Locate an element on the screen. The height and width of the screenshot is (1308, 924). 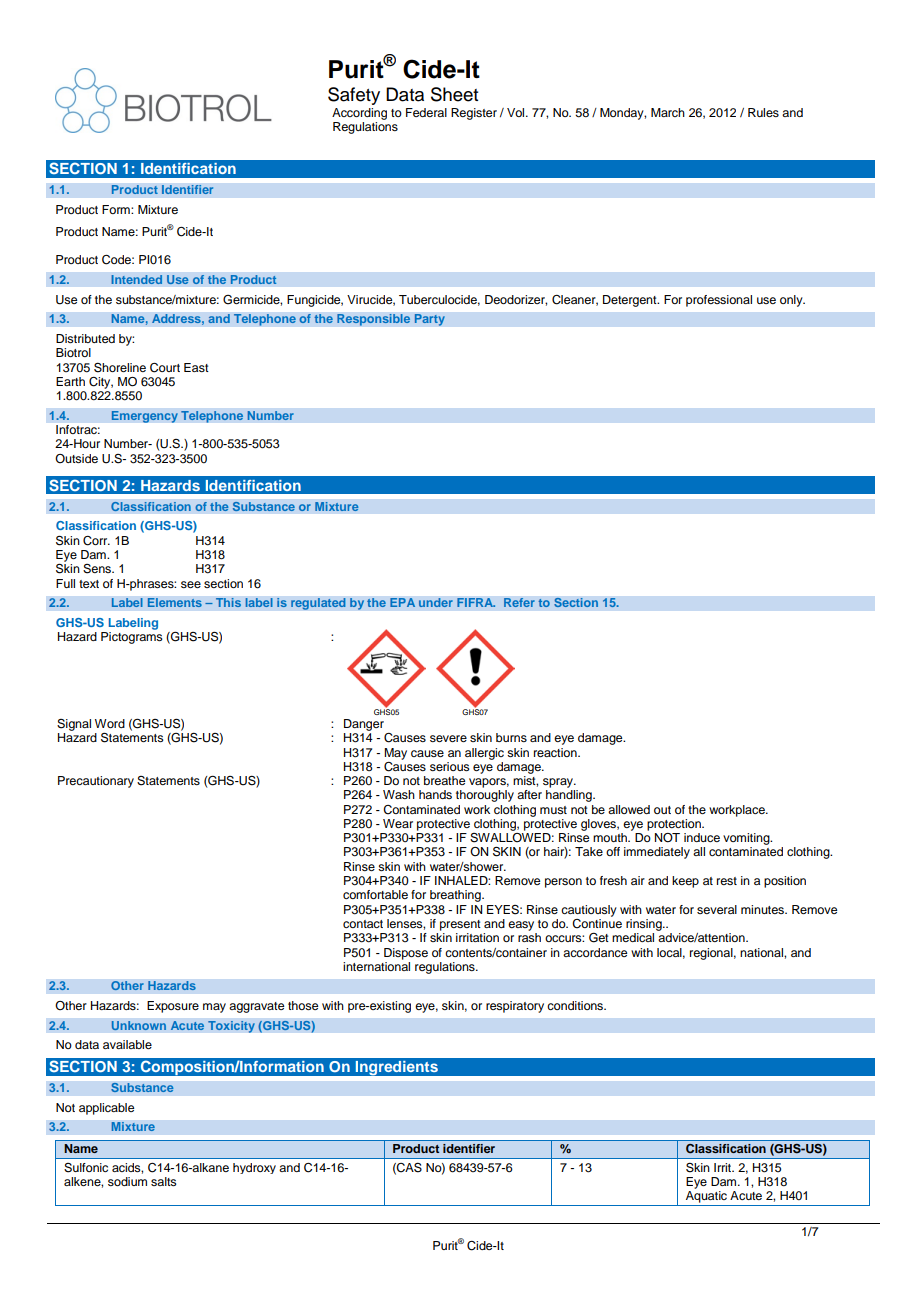
Court is located at coordinates (165, 368).
